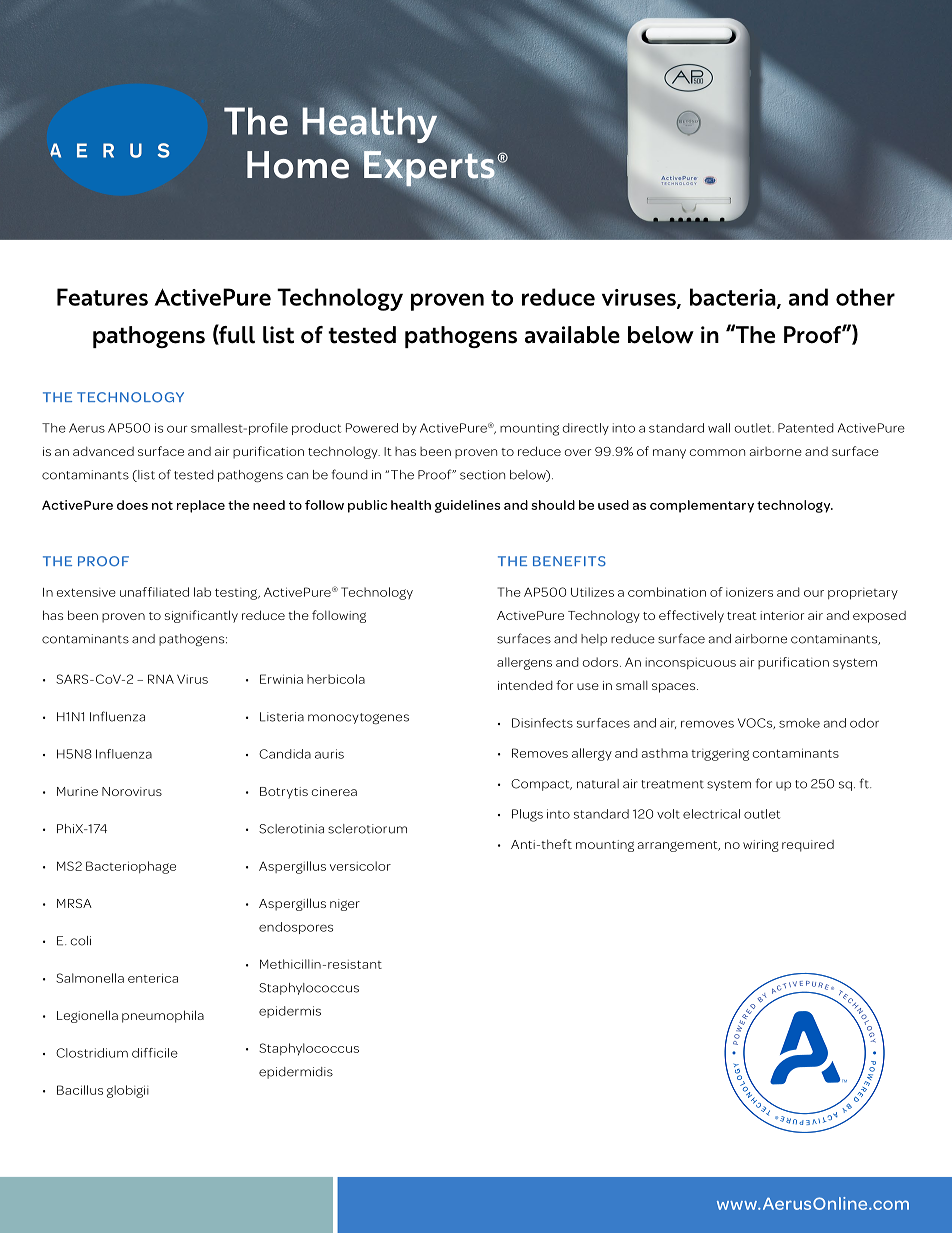 This screenshot has width=952, height=1233. I want to click on Powered, so click(372, 428).
